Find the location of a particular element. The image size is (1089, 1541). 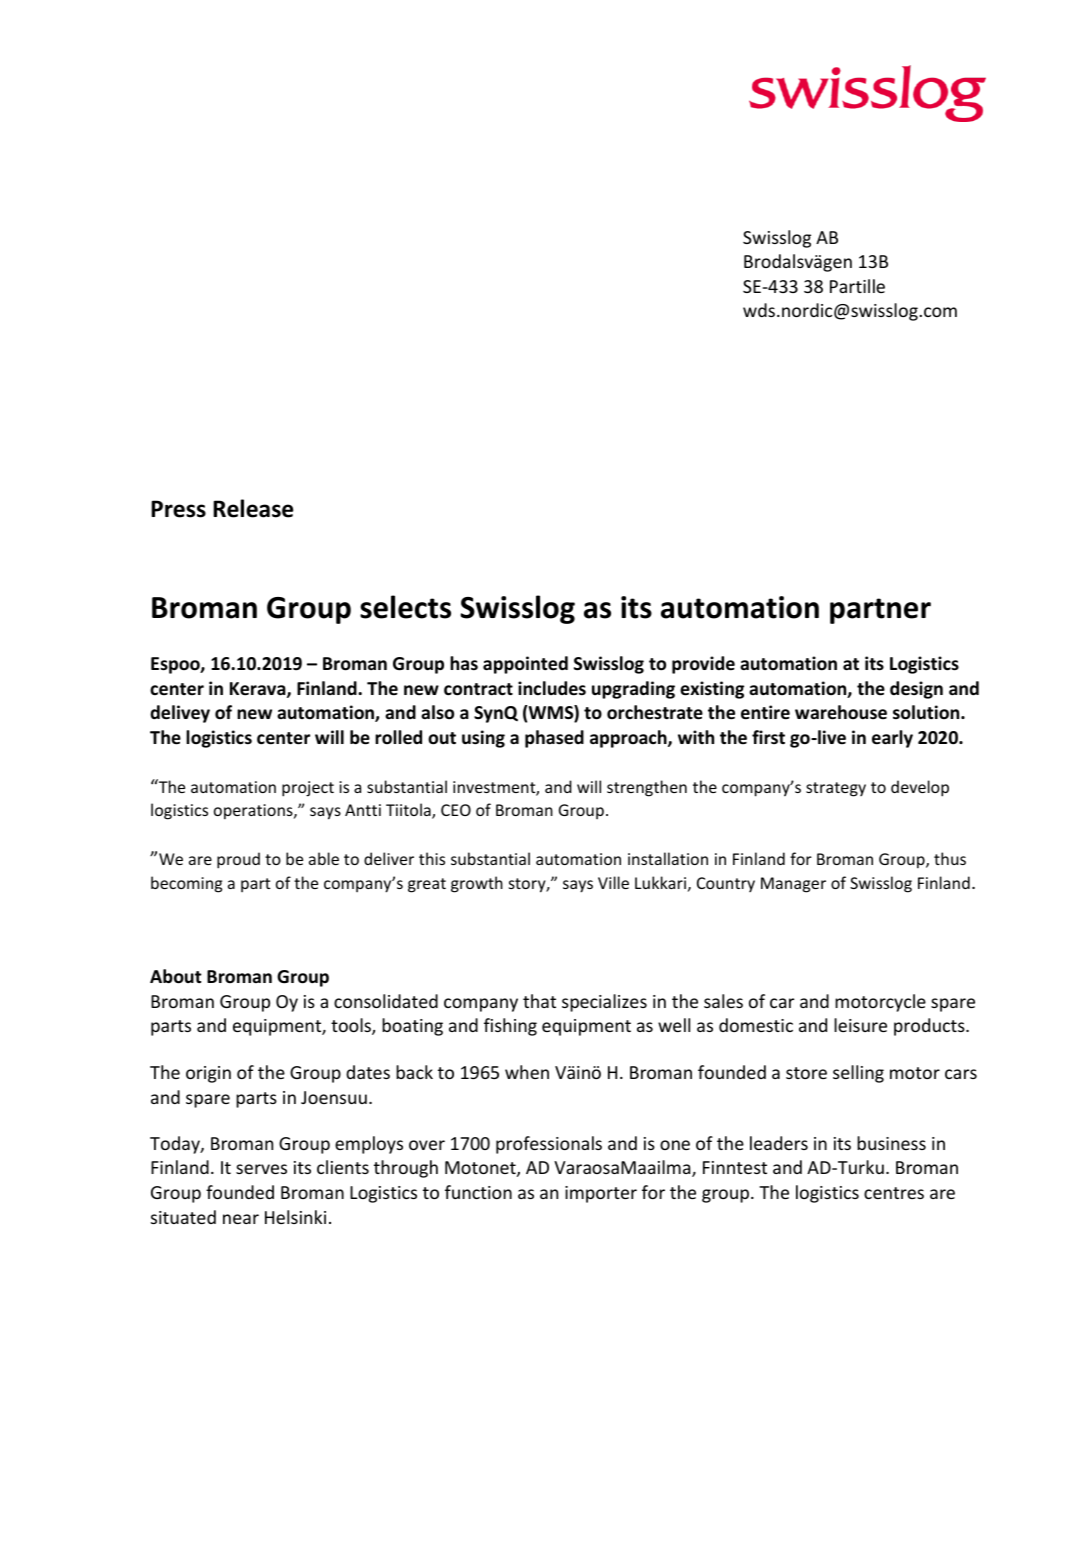

Helsinki is located at coordinates (295, 1217).
